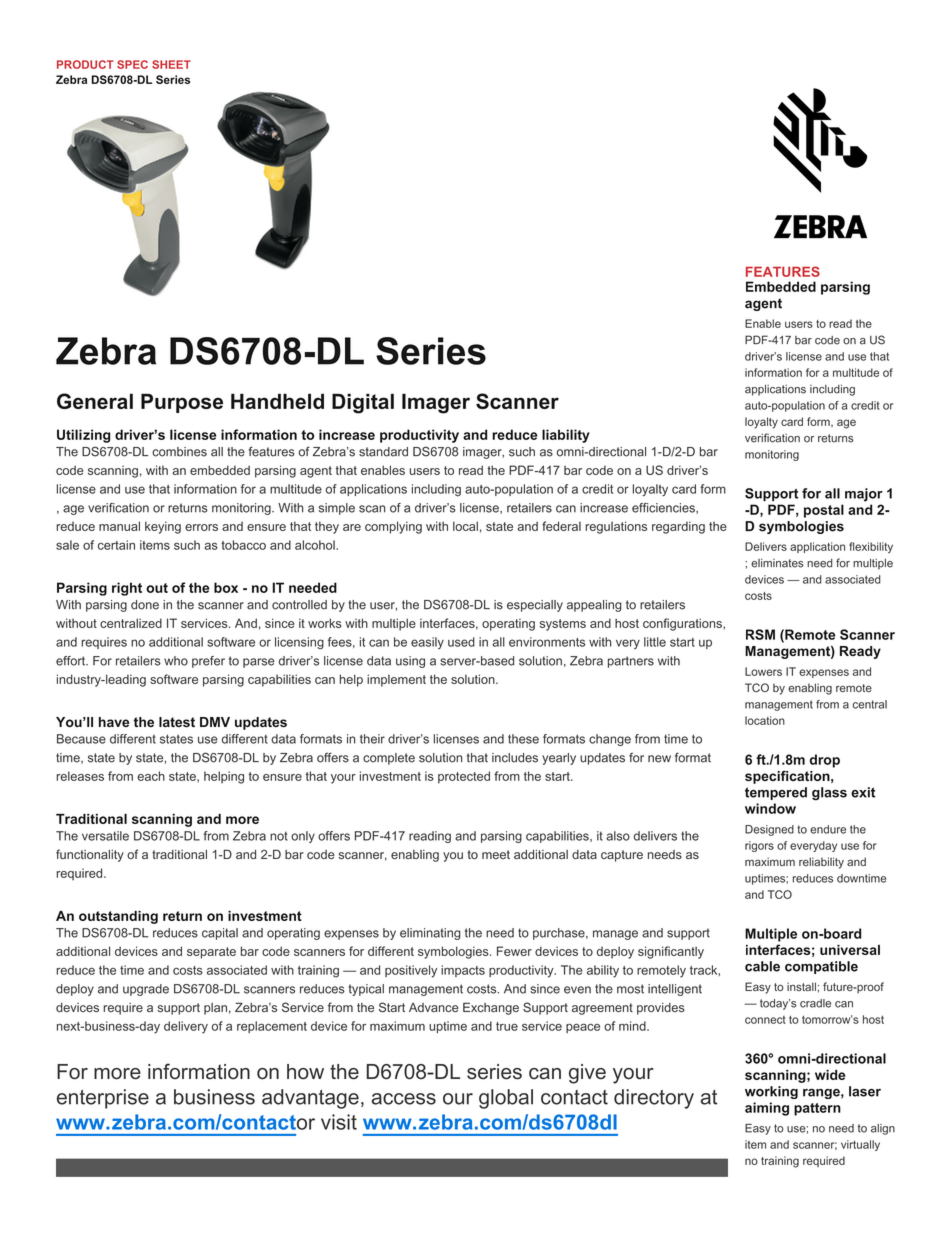 The image size is (952, 1233). What do you see at coordinates (145, 605) in the screenshot?
I see `done` at bounding box center [145, 605].
